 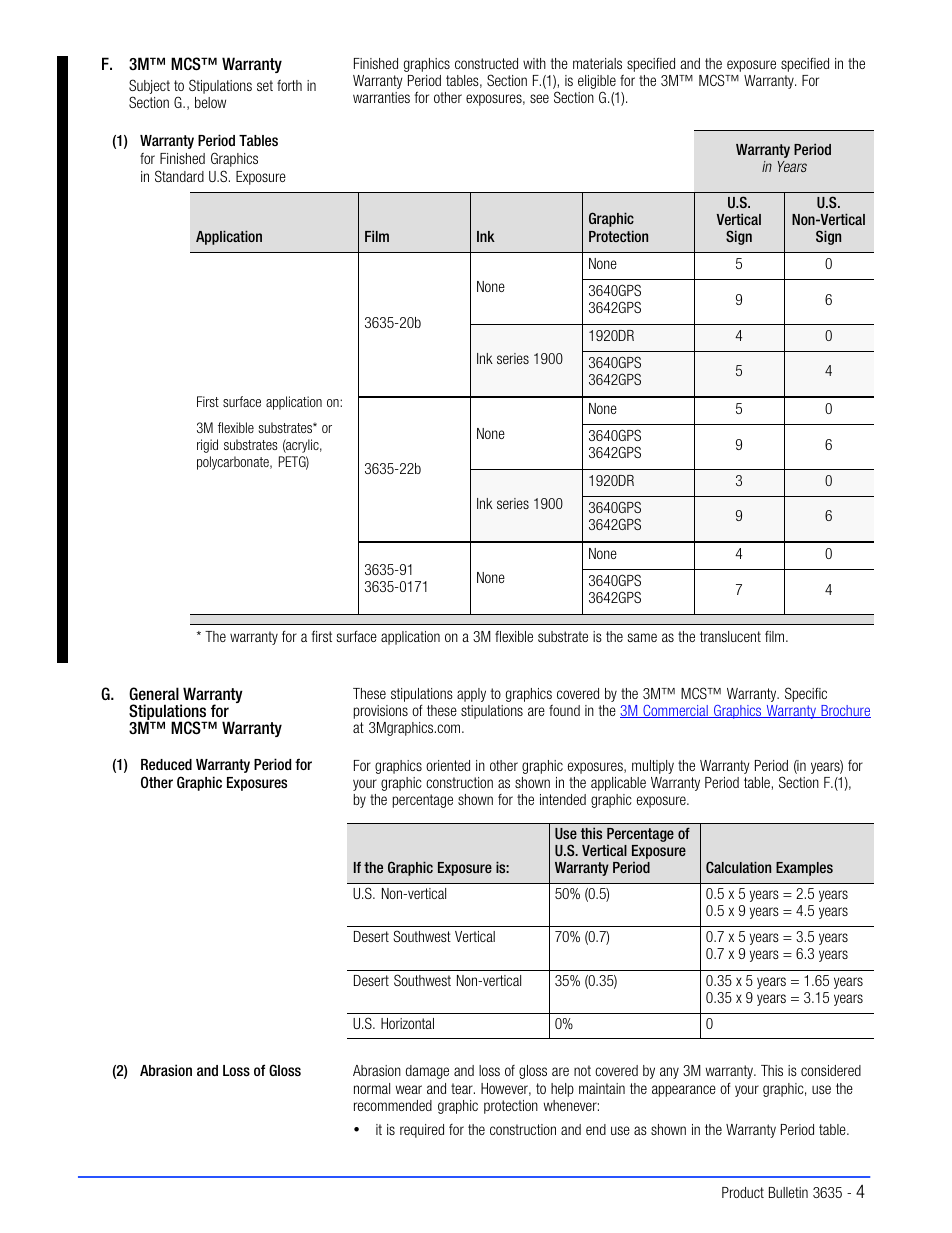 What do you see at coordinates (471, 695) in the page?
I see `apply` at bounding box center [471, 695].
